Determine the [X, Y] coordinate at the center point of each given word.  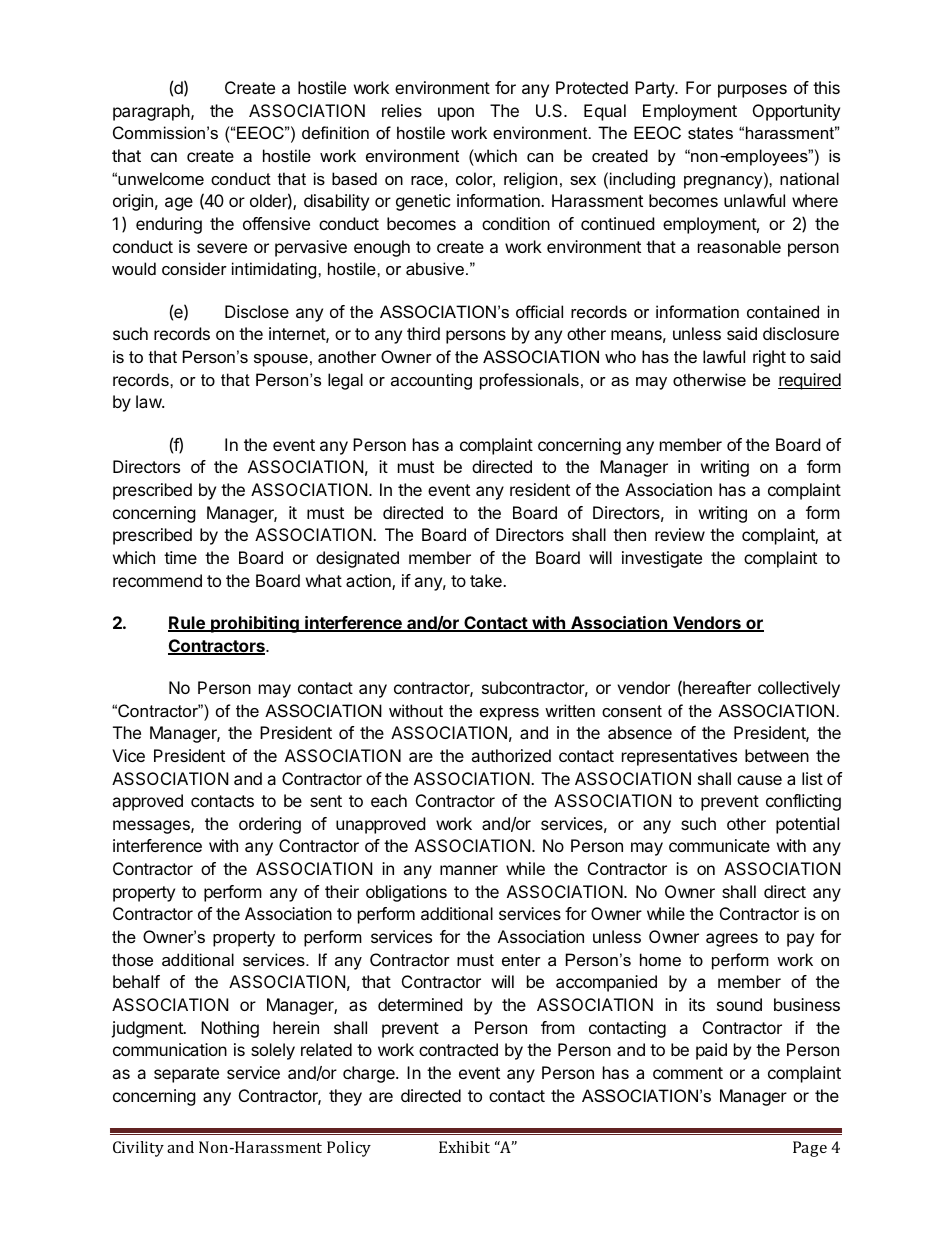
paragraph [152, 112]
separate [186, 1075]
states [710, 133]
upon [456, 114]
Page [810, 1149]
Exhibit [464, 1147]
